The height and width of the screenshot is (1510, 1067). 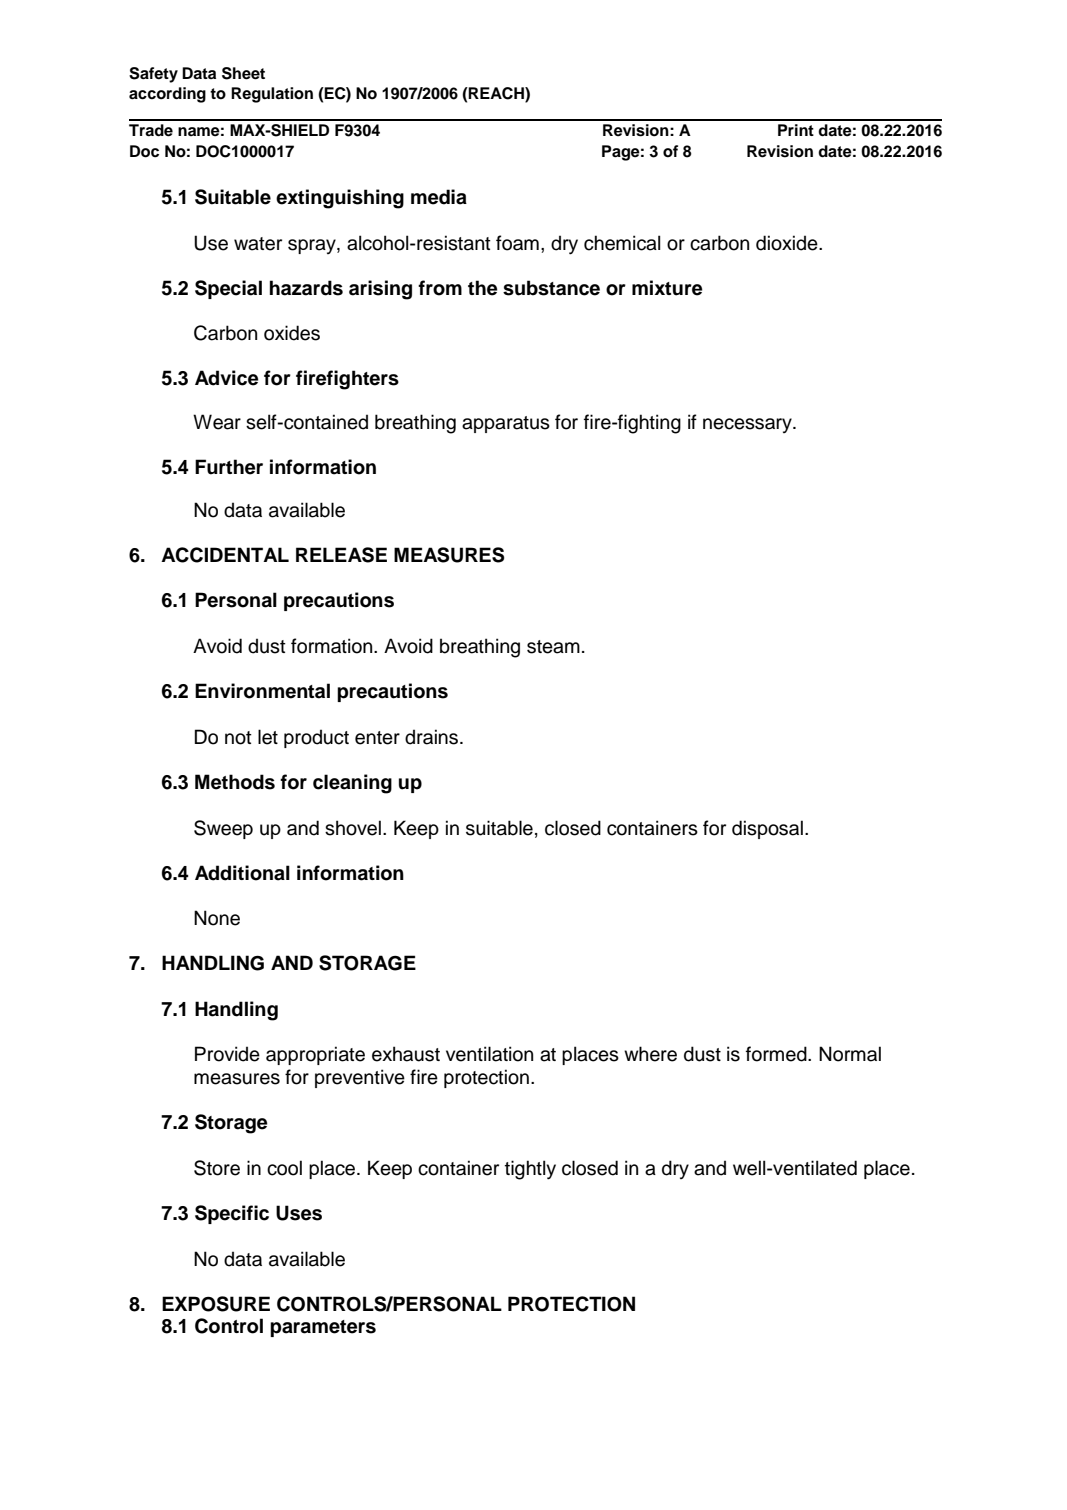 What do you see at coordinates (272, 95) in the screenshot?
I see `Regulation` at bounding box center [272, 95].
